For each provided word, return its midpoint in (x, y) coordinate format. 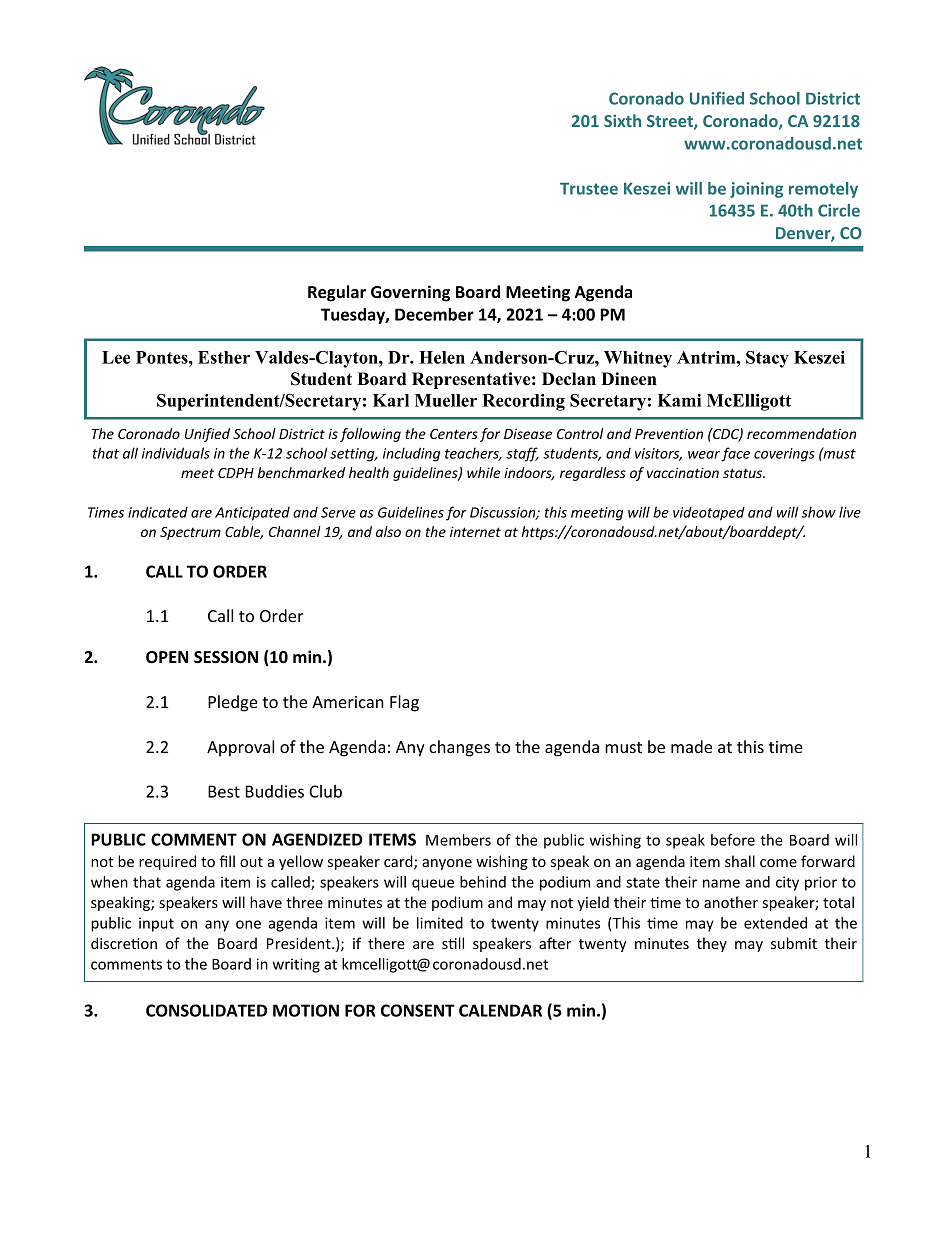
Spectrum (190, 533)
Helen (442, 357)
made (691, 746)
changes (459, 748)
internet (475, 531)
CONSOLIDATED (206, 1010)
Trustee (589, 189)
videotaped (709, 513)
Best (224, 791)
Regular (337, 293)
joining (756, 190)
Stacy (767, 359)
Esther (224, 357)
